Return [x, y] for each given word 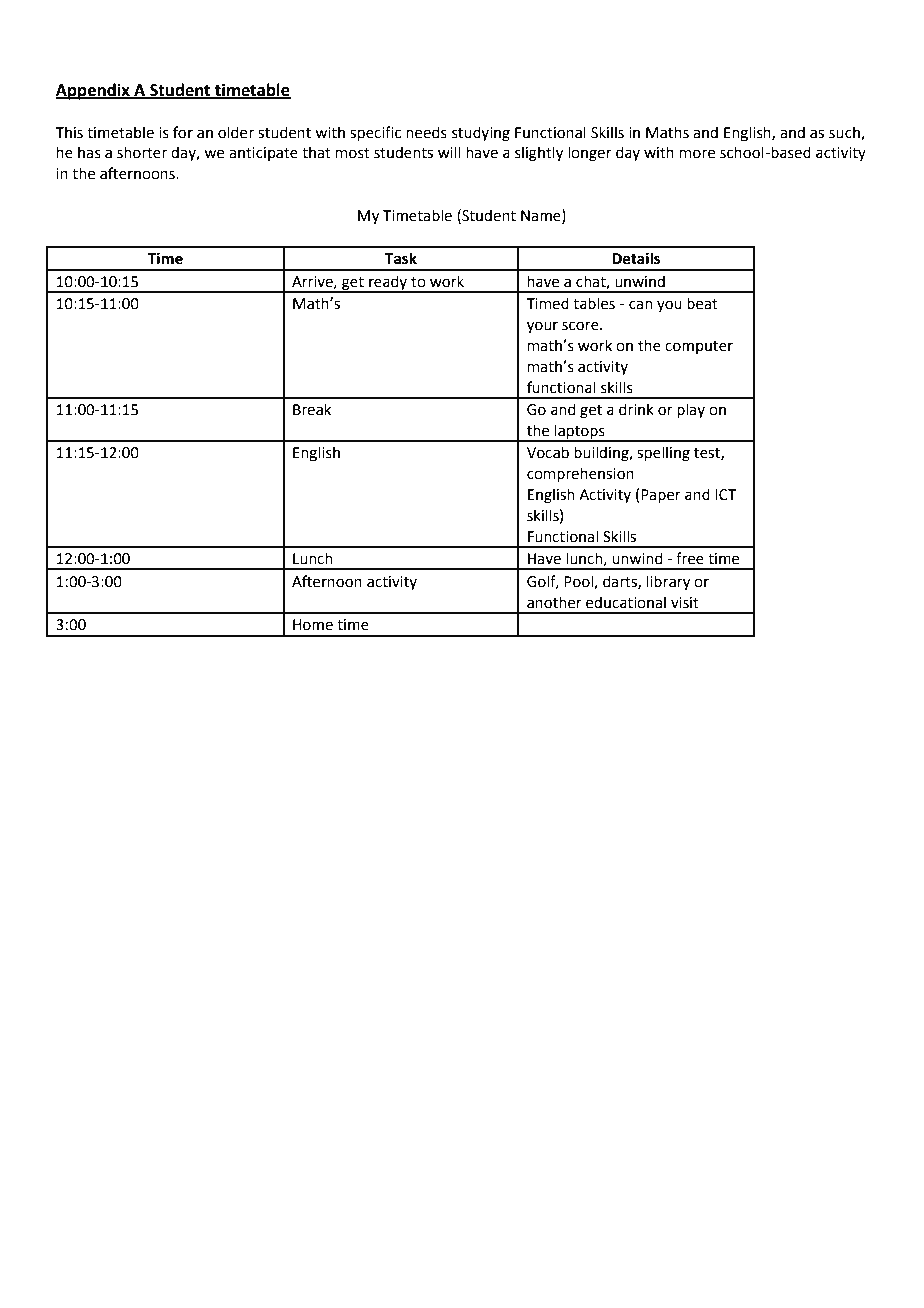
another [554, 602]
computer [699, 347]
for [183, 132]
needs [426, 132]
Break [312, 409]
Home [313, 625]
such [845, 133]
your [542, 327]
